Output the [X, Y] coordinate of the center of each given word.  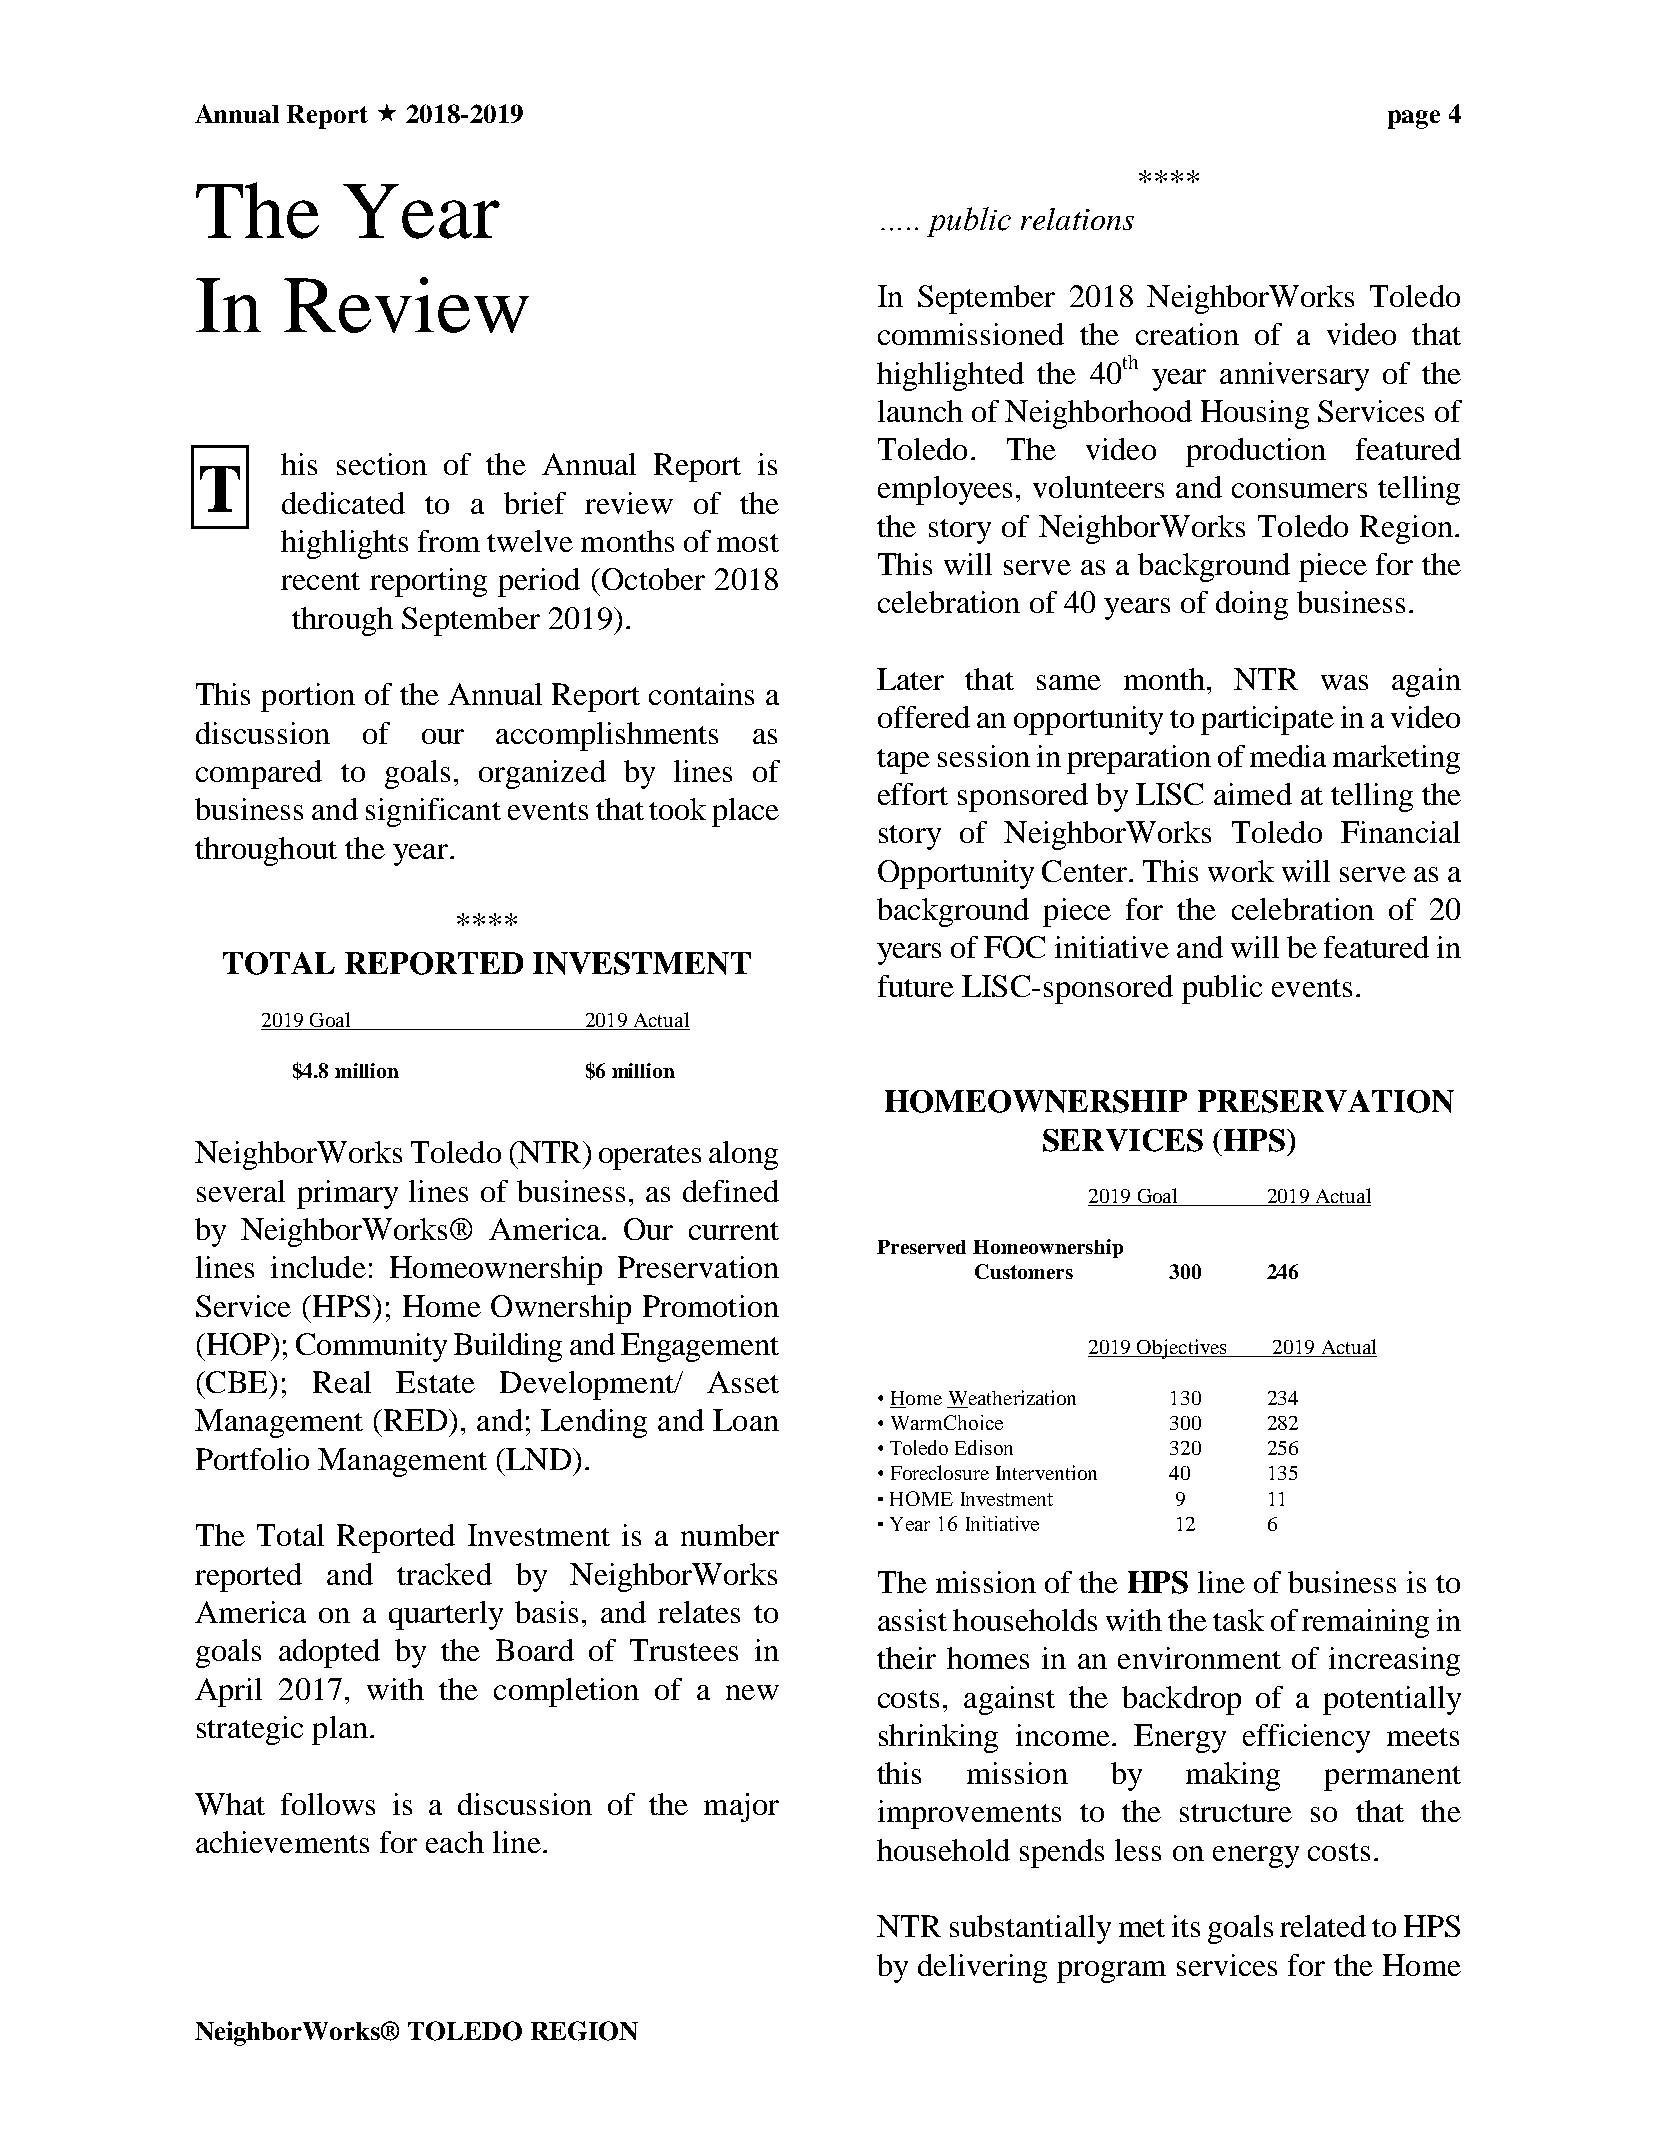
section [382, 464]
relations [1077, 219]
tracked [444, 1574]
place [745, 812]
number [730, 1535]
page [1414, 119]
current [734, 1231]
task [1238, 1620]
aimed [1253, 794]
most [748, 543]
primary [347, 1194]
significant [433, 812]
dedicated [343, 503]
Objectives [1182, 1349]
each [455, 1842]
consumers [1299, 490]
